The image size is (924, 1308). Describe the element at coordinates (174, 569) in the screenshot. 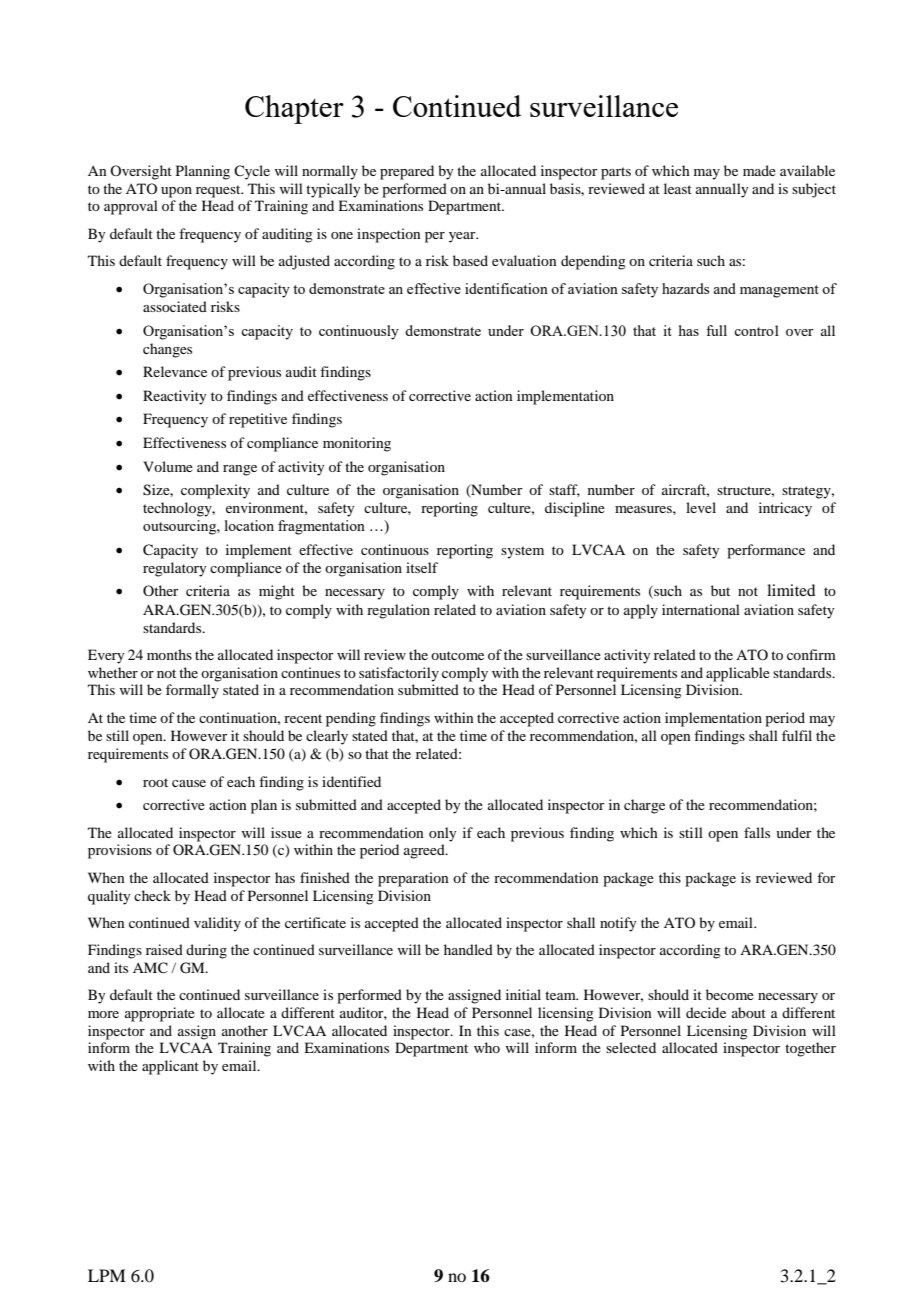

I see `regulatory` at that location.
